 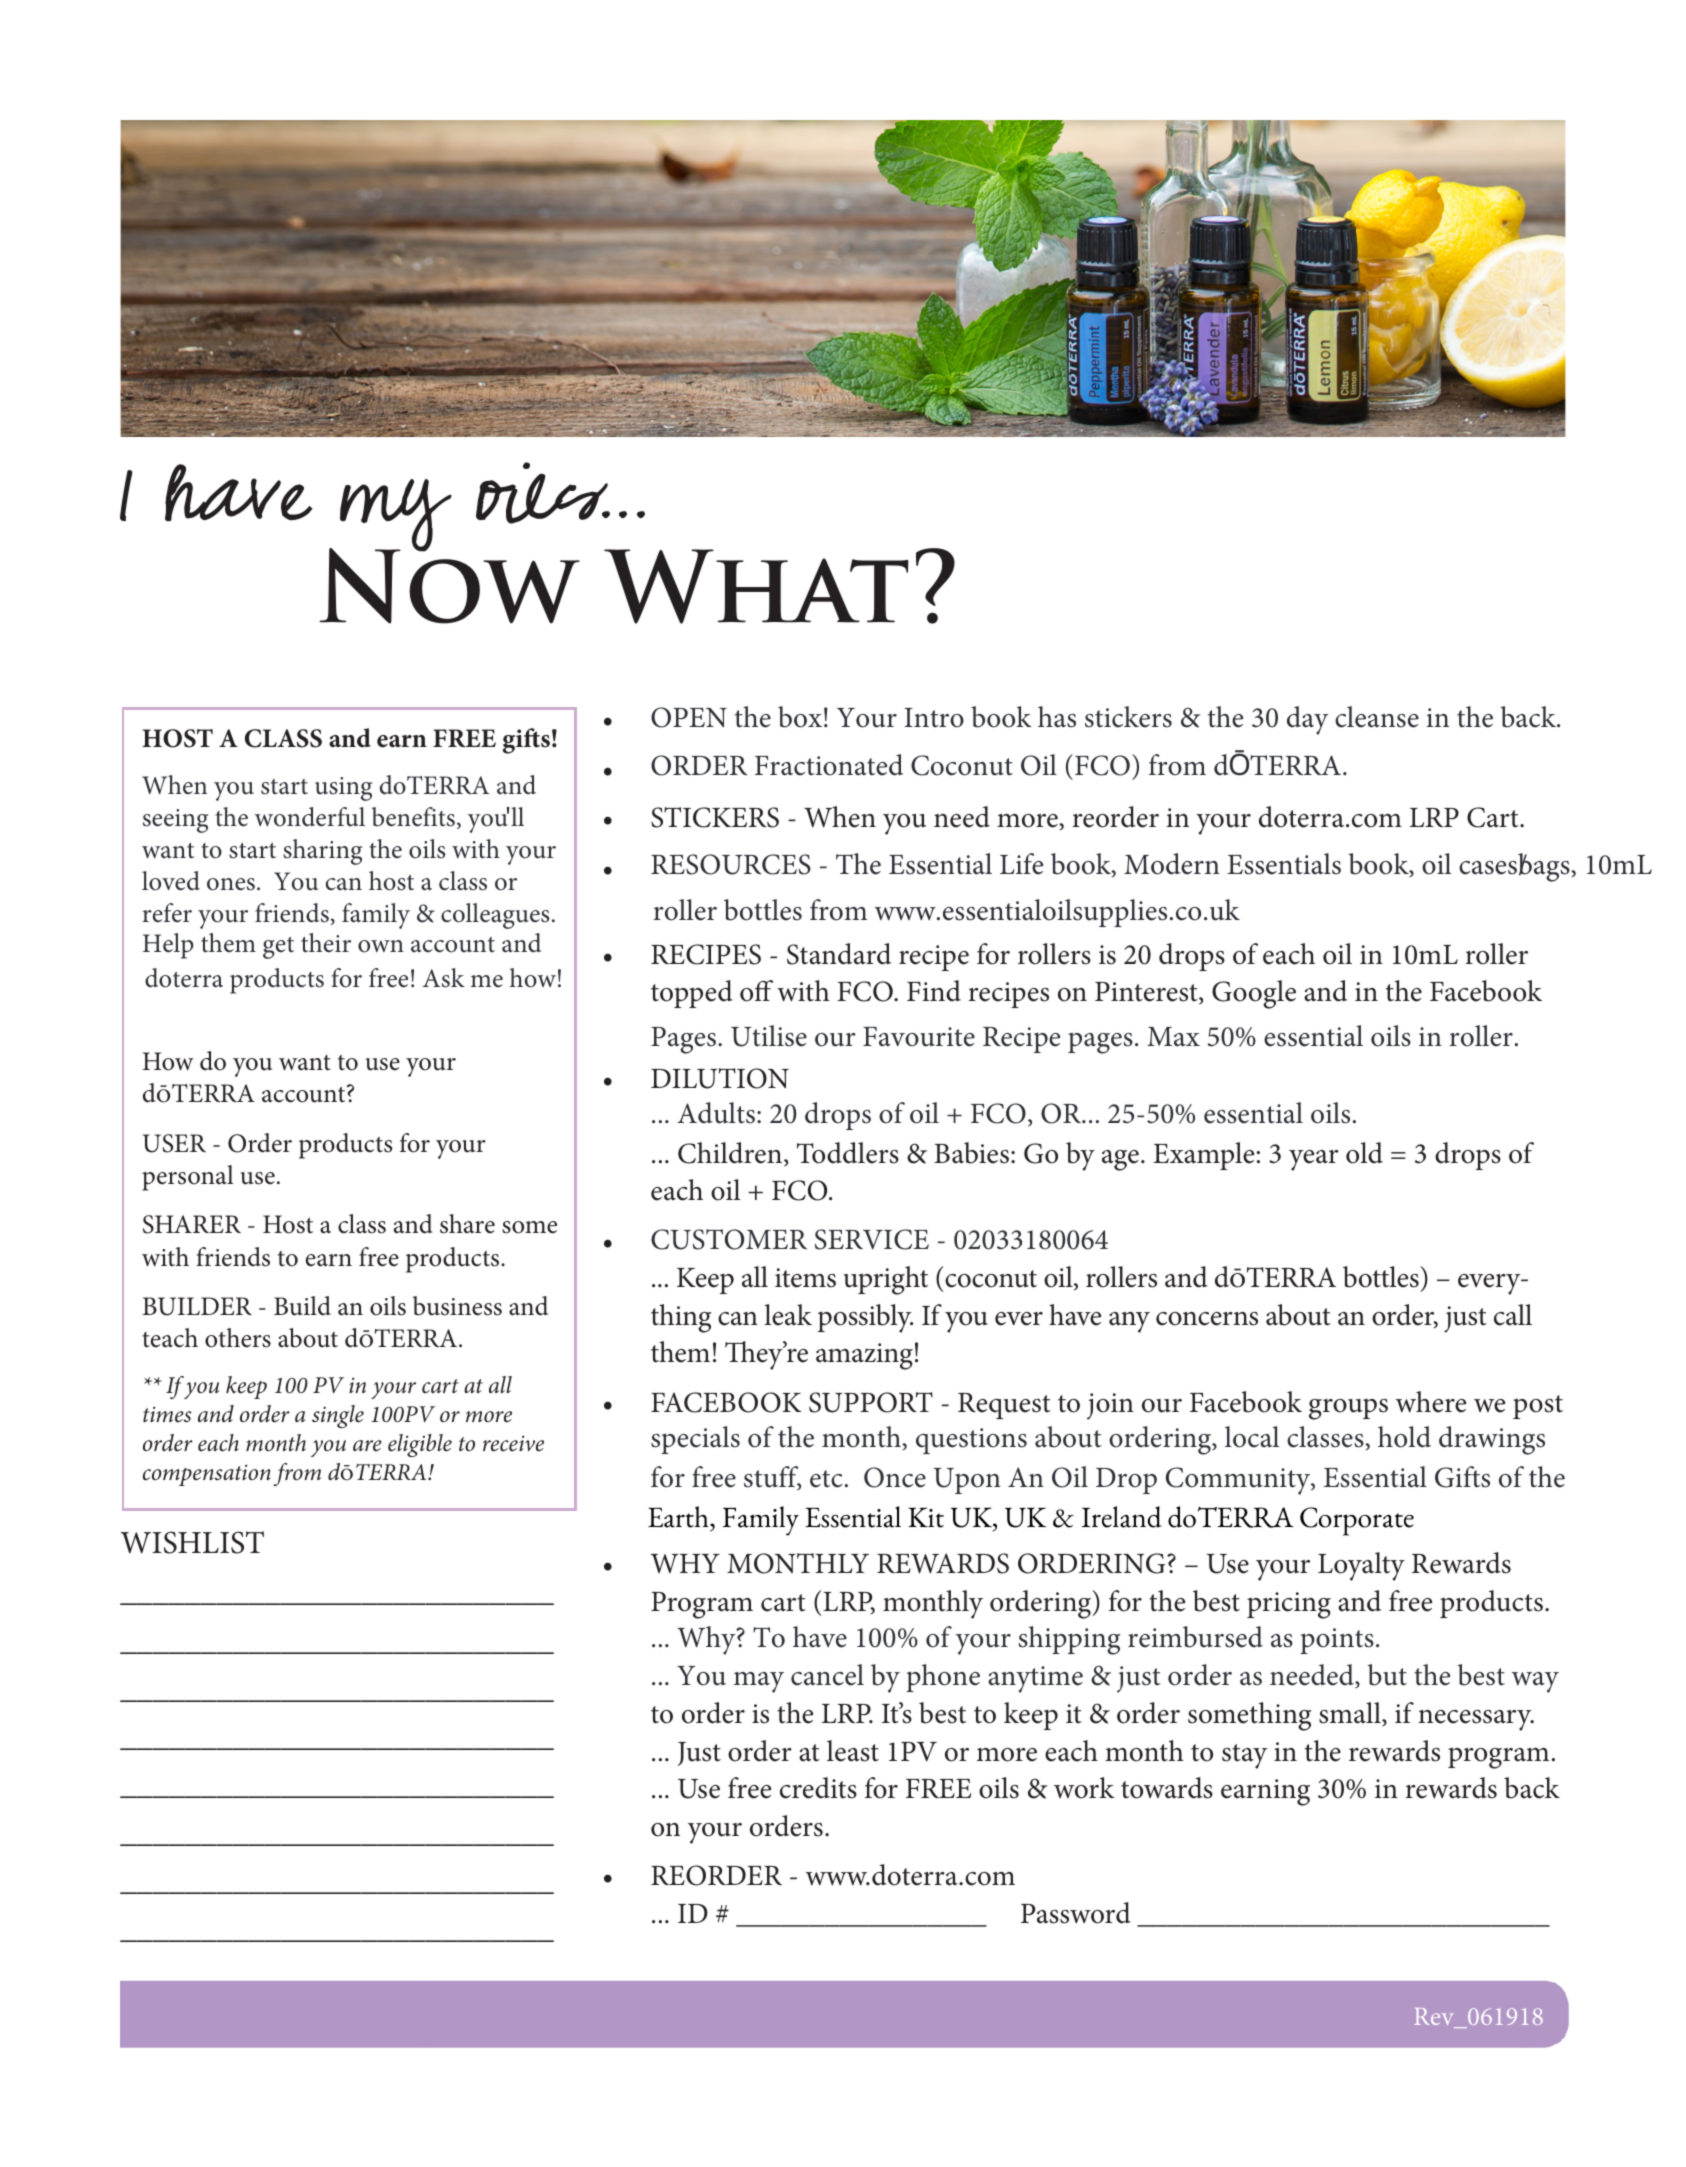 I want to click on What, so click(x=756, y=586).
